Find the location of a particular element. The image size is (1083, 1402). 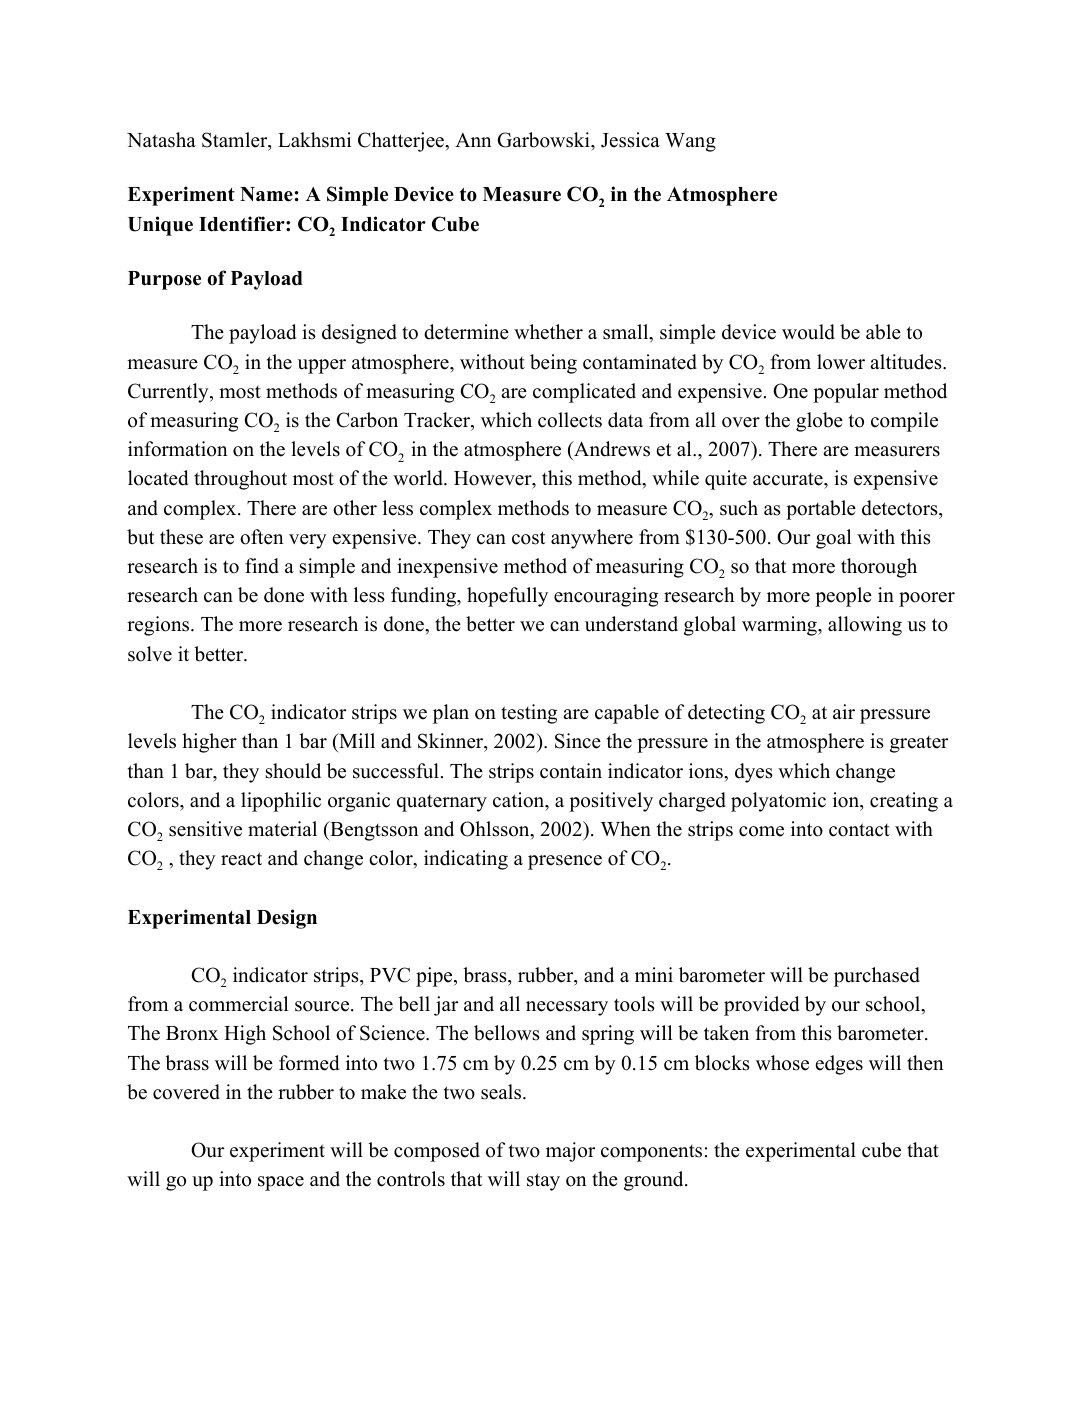

contain is located at coordinates (571, 771).
